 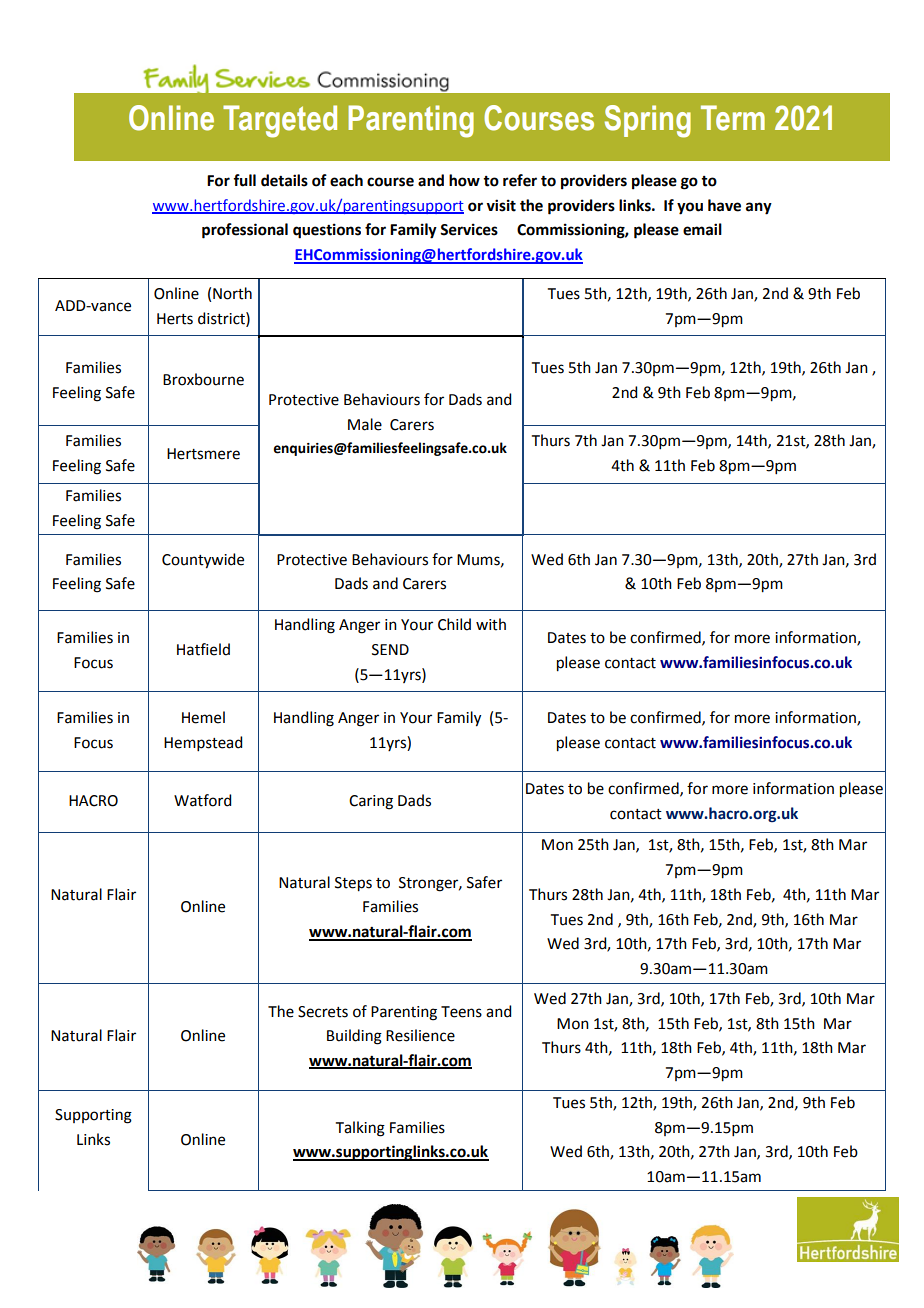 I want to click on Talking, so click(x=360, y=1129).
